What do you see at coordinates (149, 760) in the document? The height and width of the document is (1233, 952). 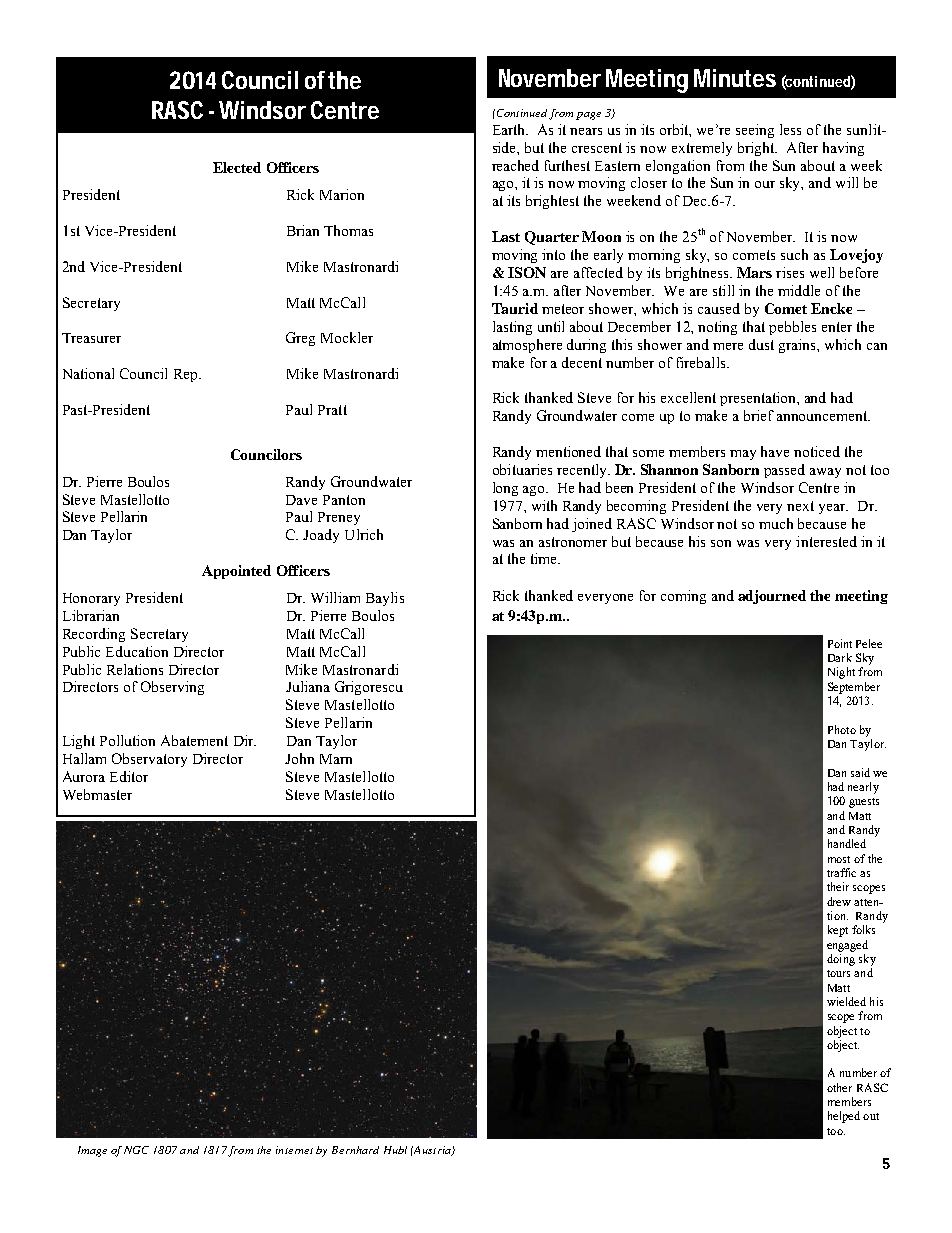 I see `Observatory` at bounding box center [149, 760].
